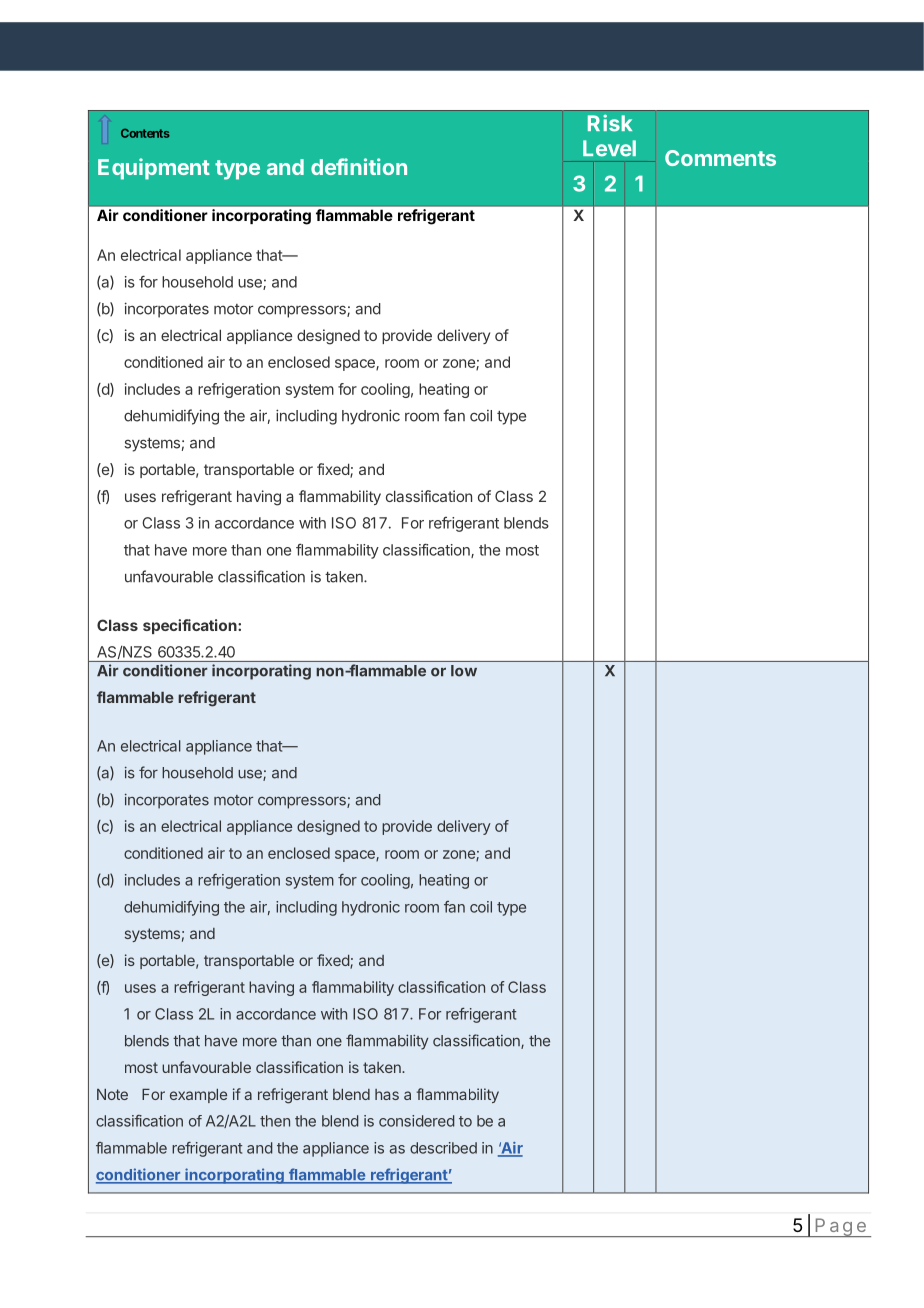 The image size is (924, 1308). What do you see at coordinates (359, 166) in the screenshot?
I see `definition` at bounding box center [359, 166].
